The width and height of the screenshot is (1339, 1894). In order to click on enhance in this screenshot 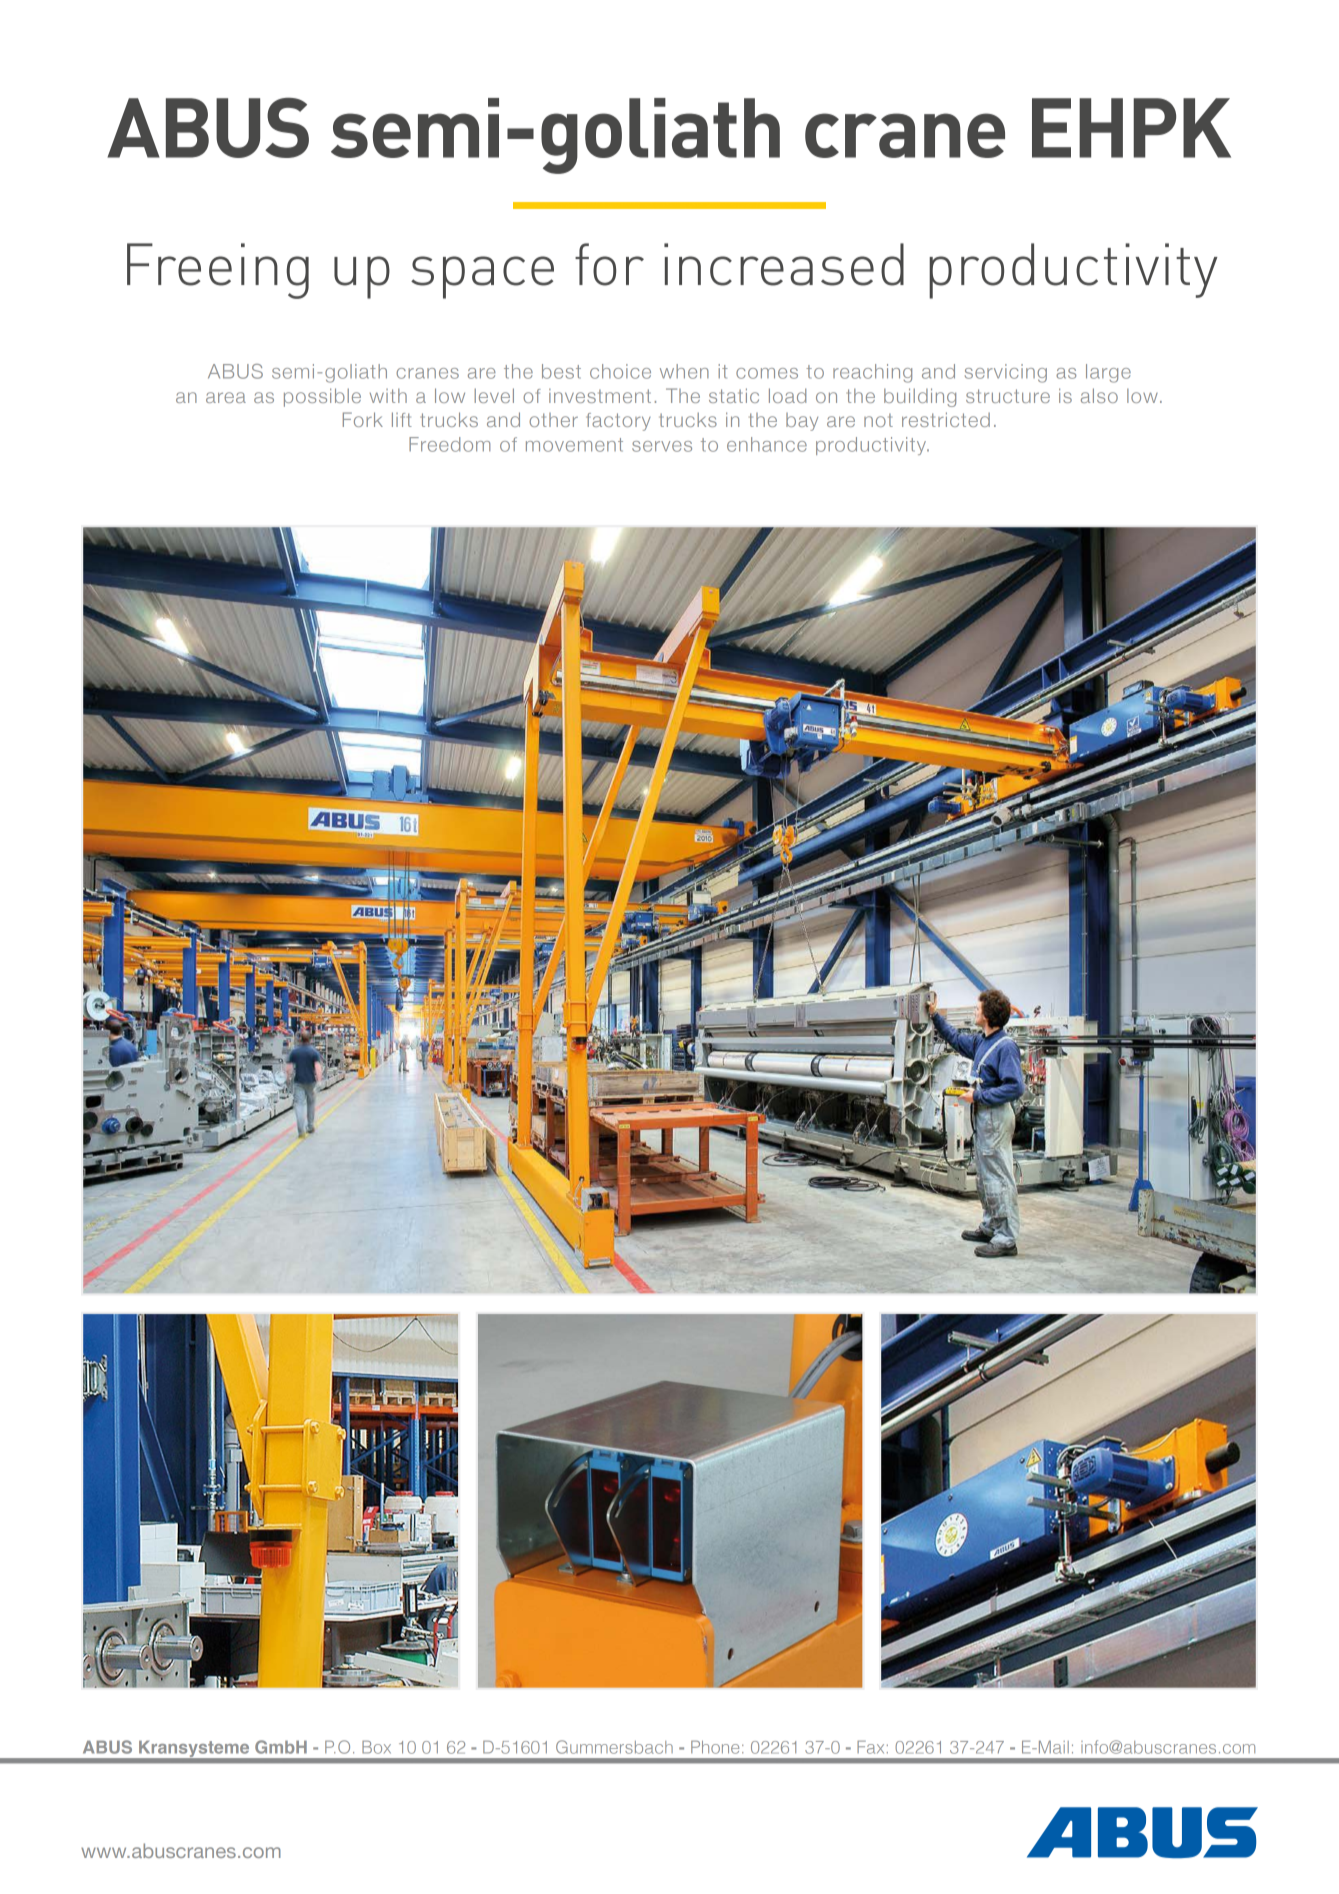, I will do `click(767, 444)`.
